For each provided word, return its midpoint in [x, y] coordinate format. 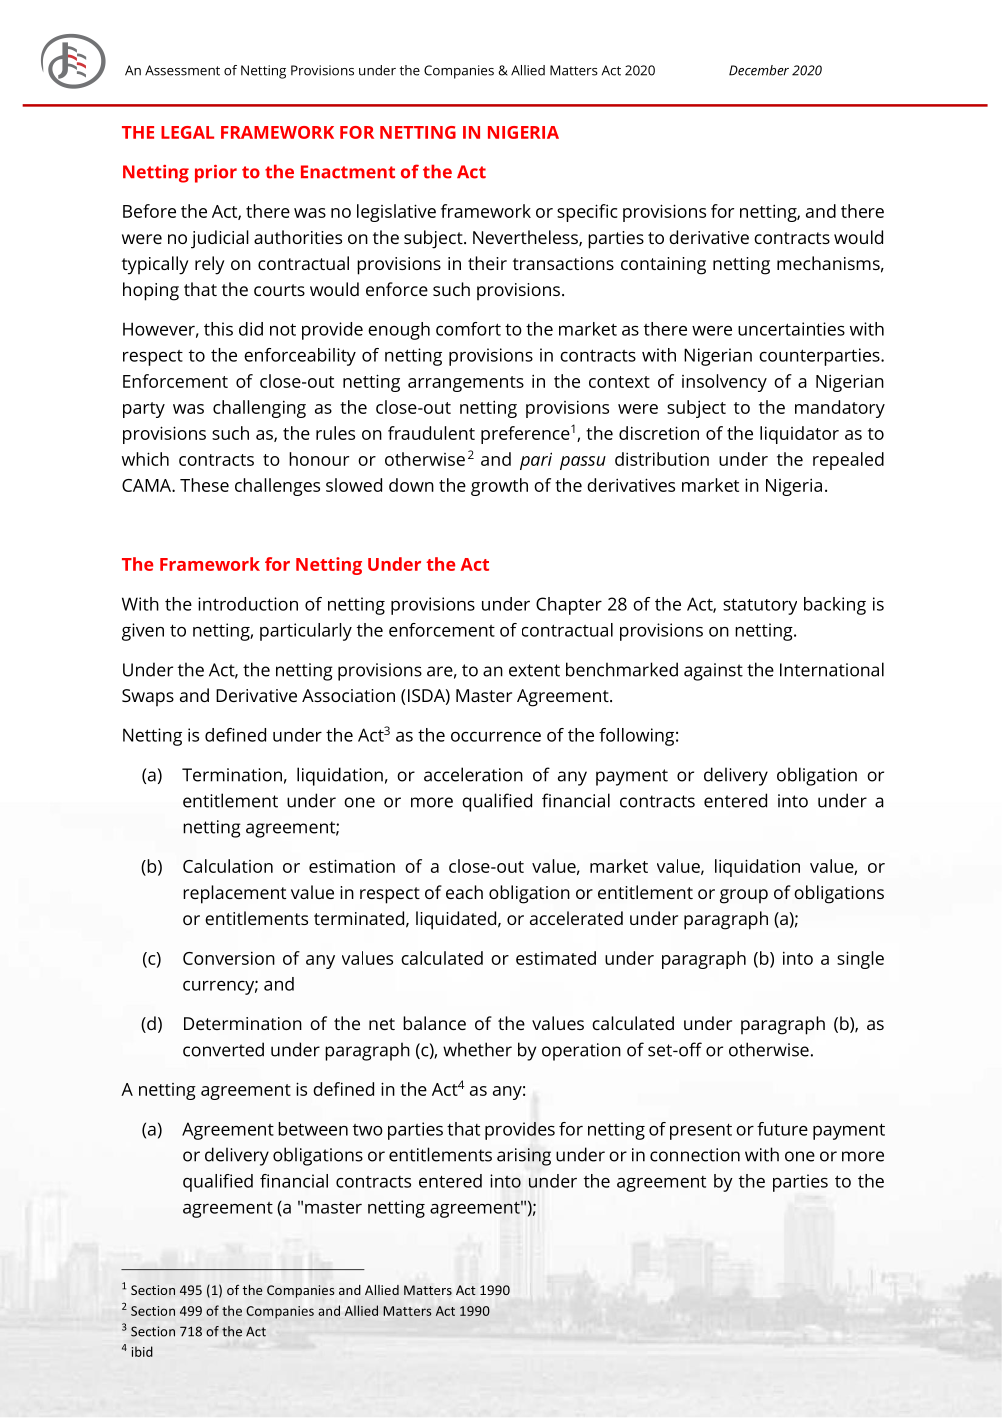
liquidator [799, 435]
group [744, 896]
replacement [234, 894]
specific [587, 213]
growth [499, 487]
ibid [142, 1351]
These [204, 485]
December [759, 70]
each [464, 892]
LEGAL [187, 132]
